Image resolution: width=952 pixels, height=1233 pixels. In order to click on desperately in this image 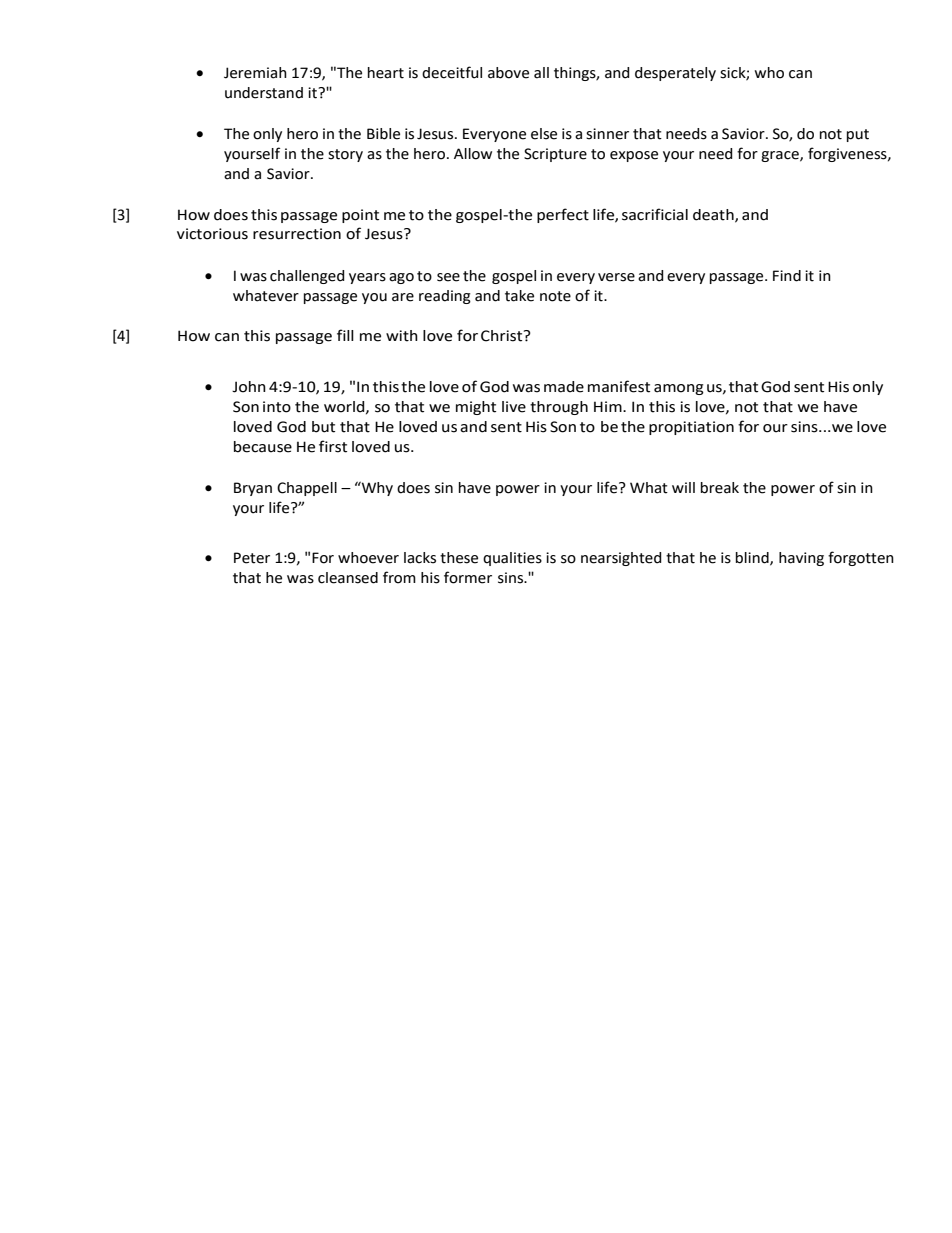, I will do `click(675, 74)`.
